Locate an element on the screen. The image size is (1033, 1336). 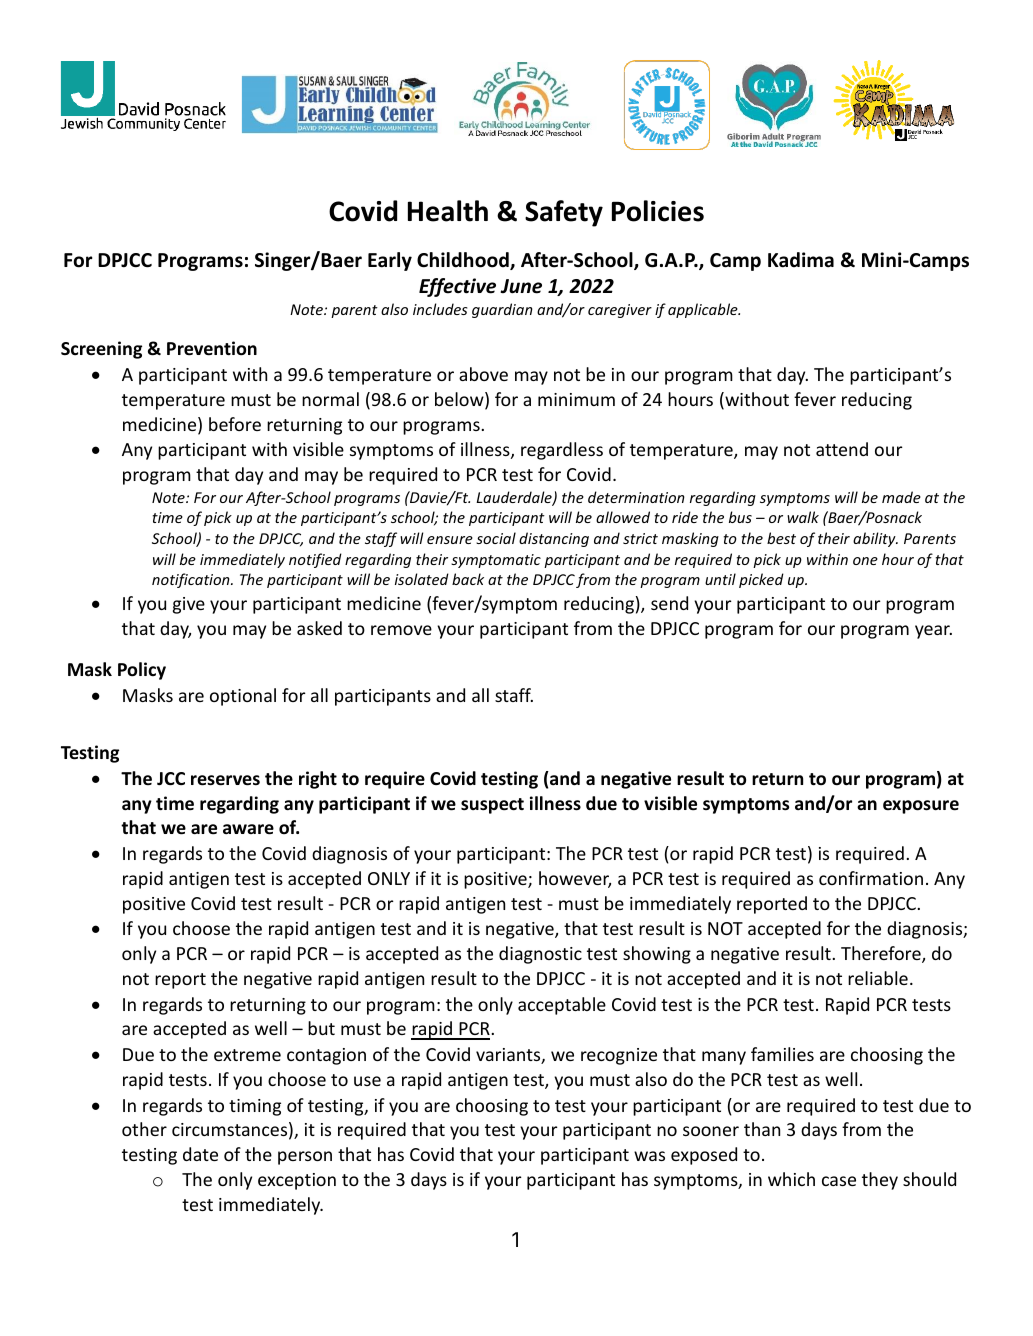
Childhood is located at coordinates (464, 261).
